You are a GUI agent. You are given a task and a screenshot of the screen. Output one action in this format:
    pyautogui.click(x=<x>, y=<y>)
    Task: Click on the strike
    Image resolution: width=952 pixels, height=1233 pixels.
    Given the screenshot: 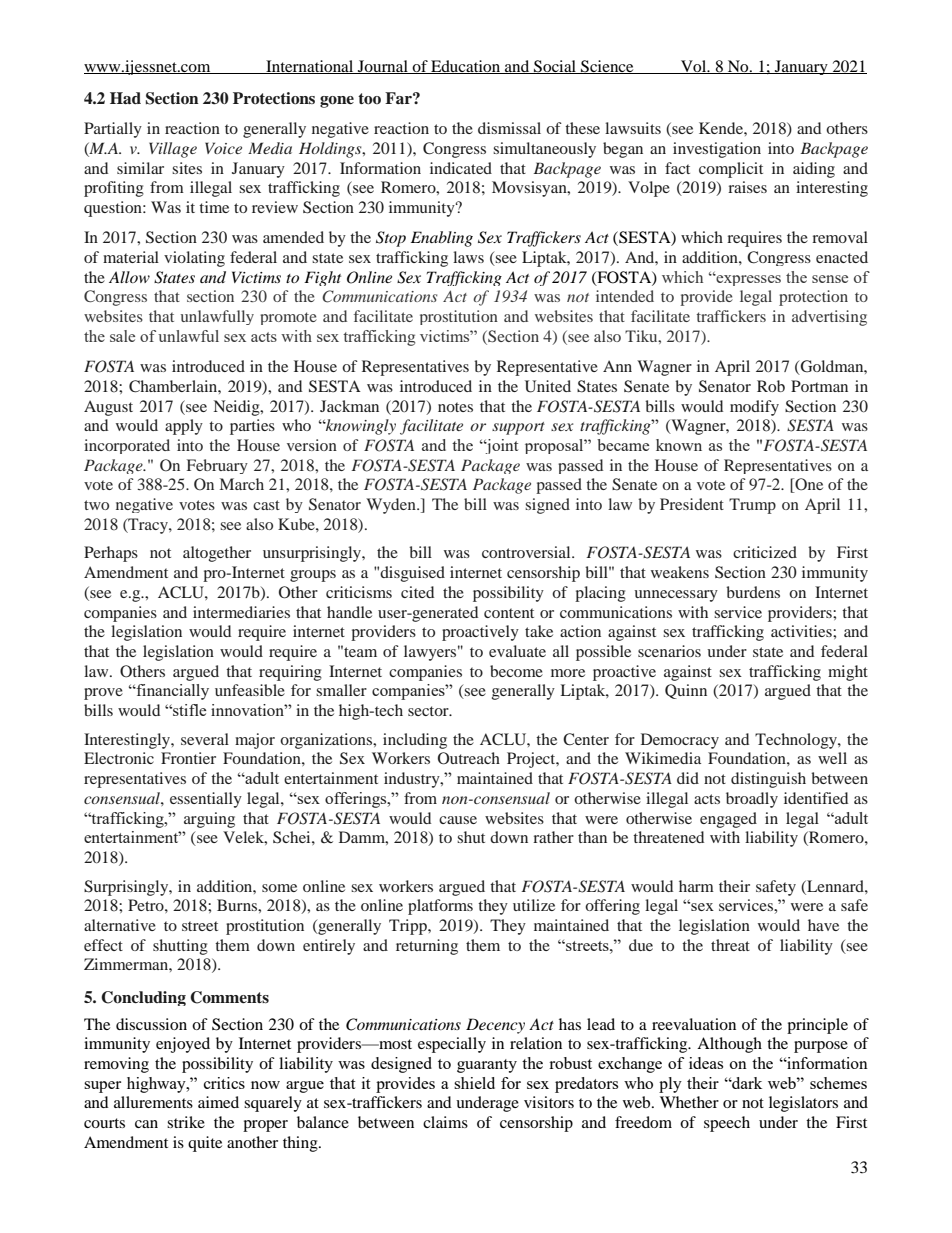 What is the action you would take?
    pyautogui.click(x=186, y=1122)
